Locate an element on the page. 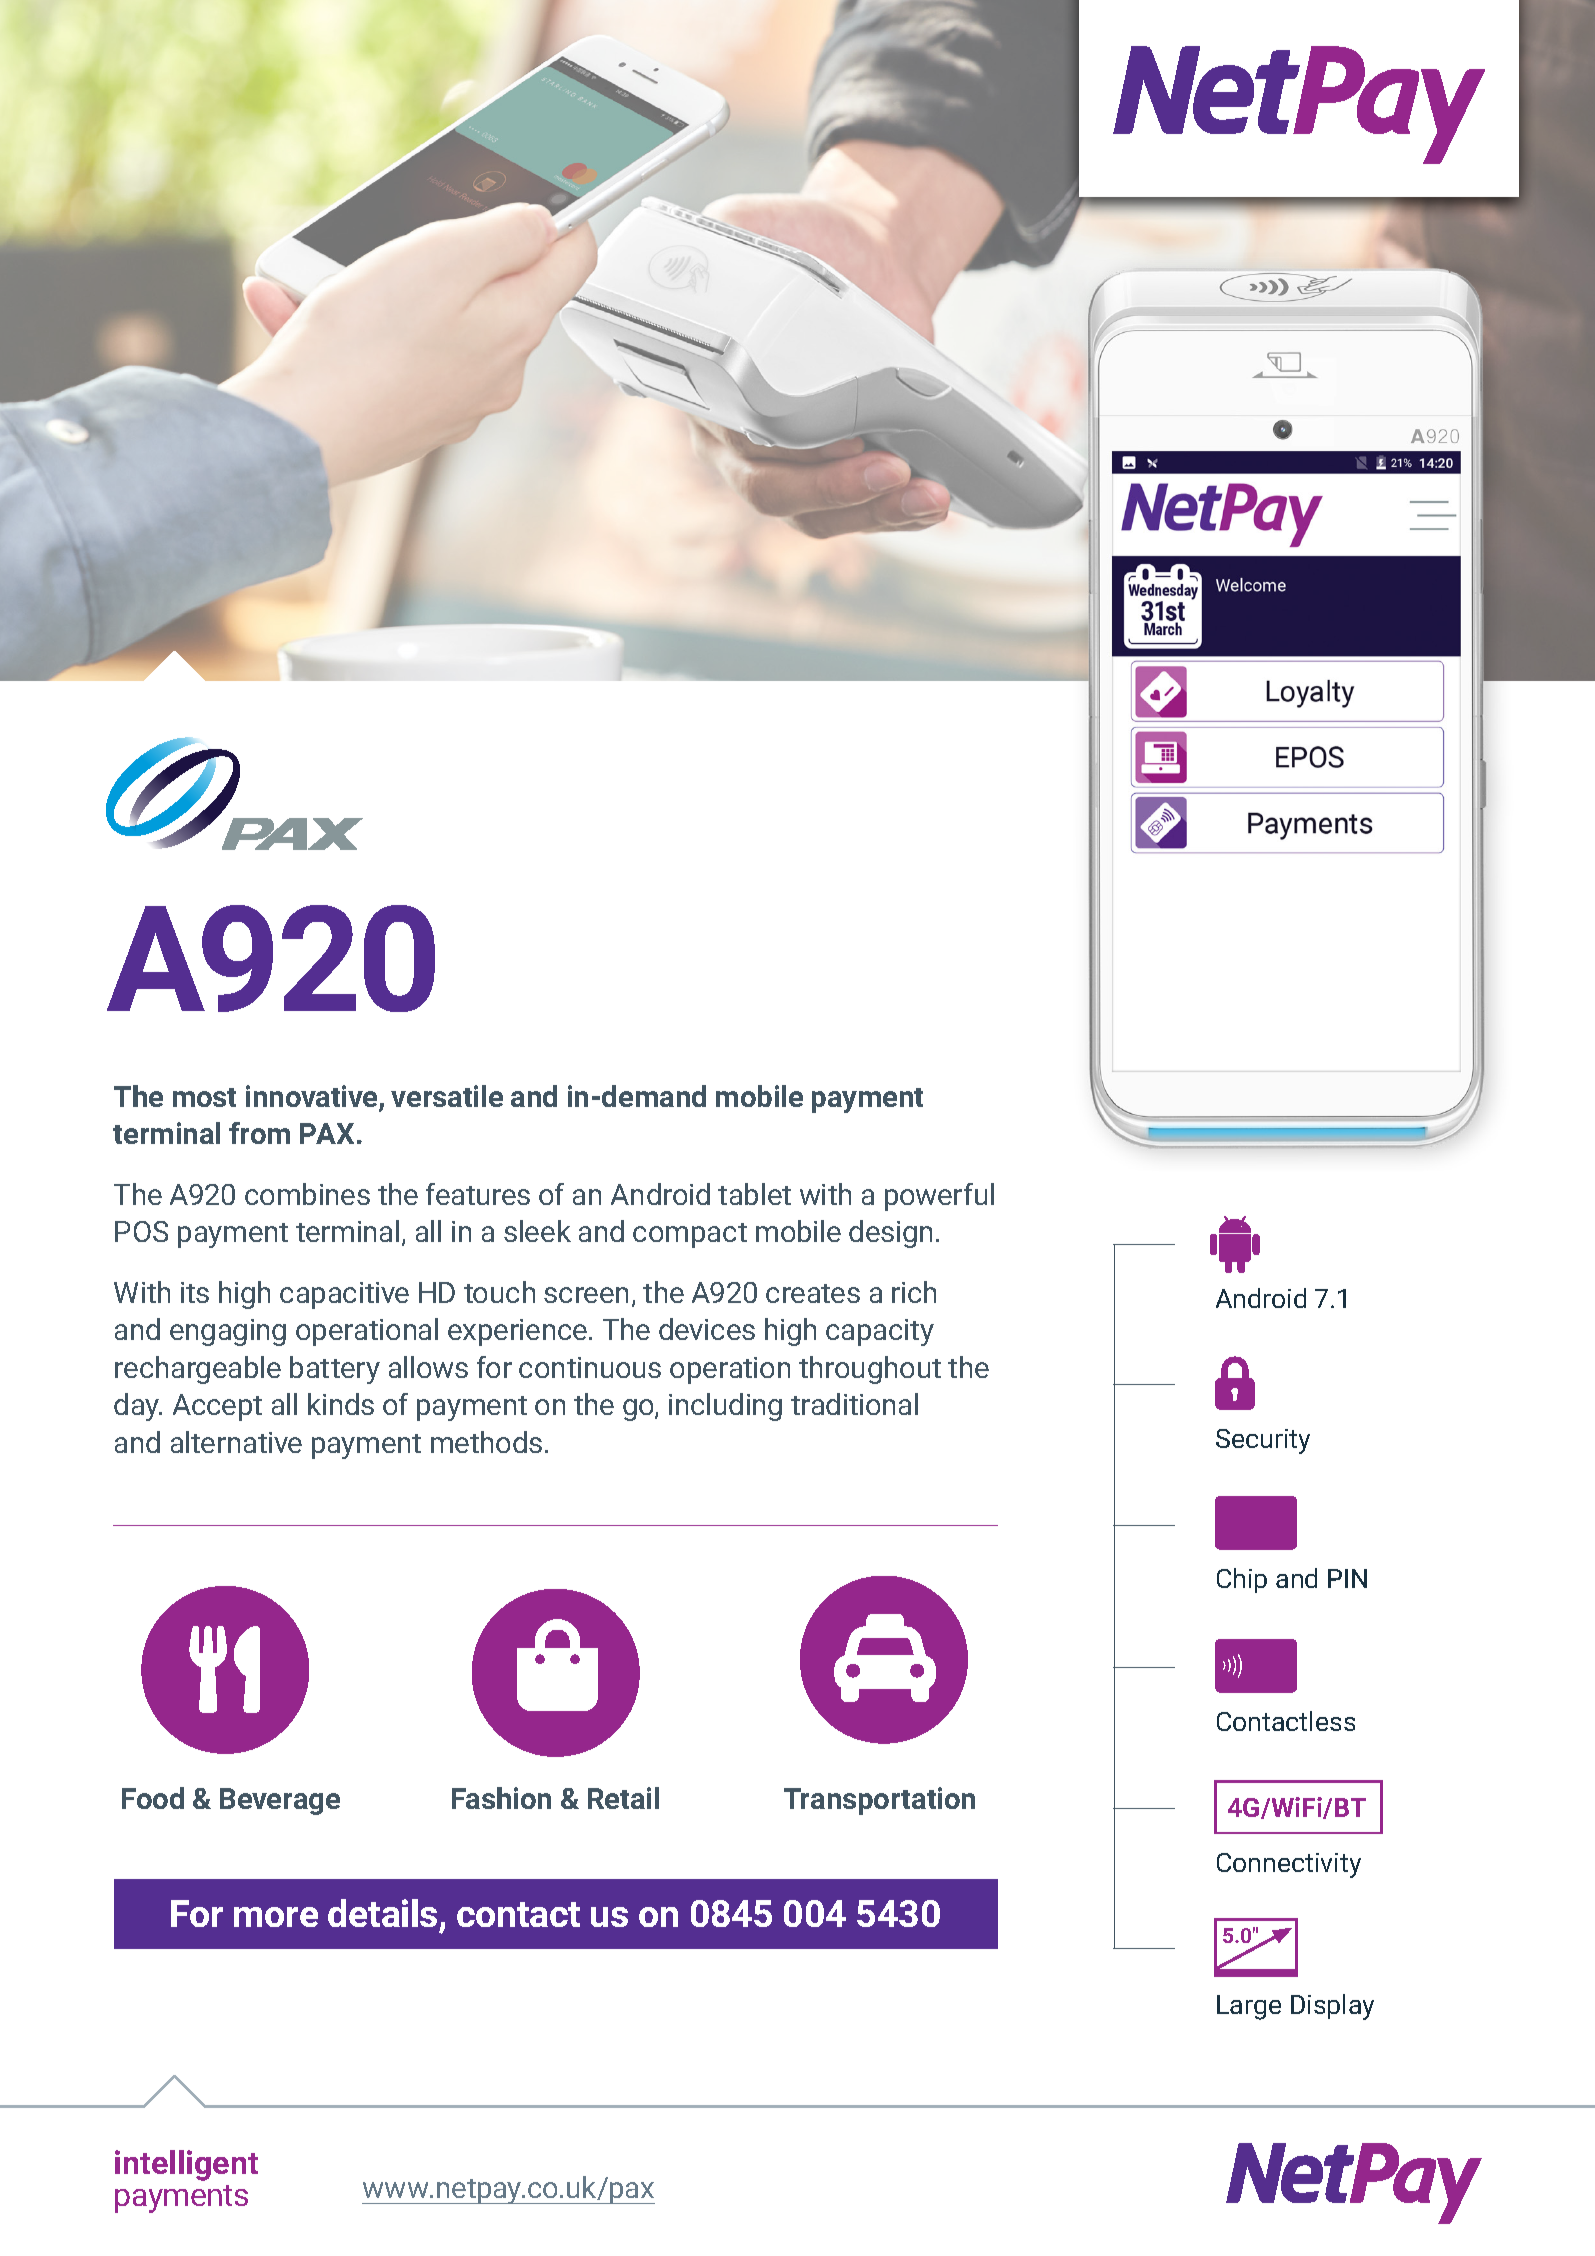 This image has width=1595, height=2256. Connectivity is located at coordinates (1289, 1865).
